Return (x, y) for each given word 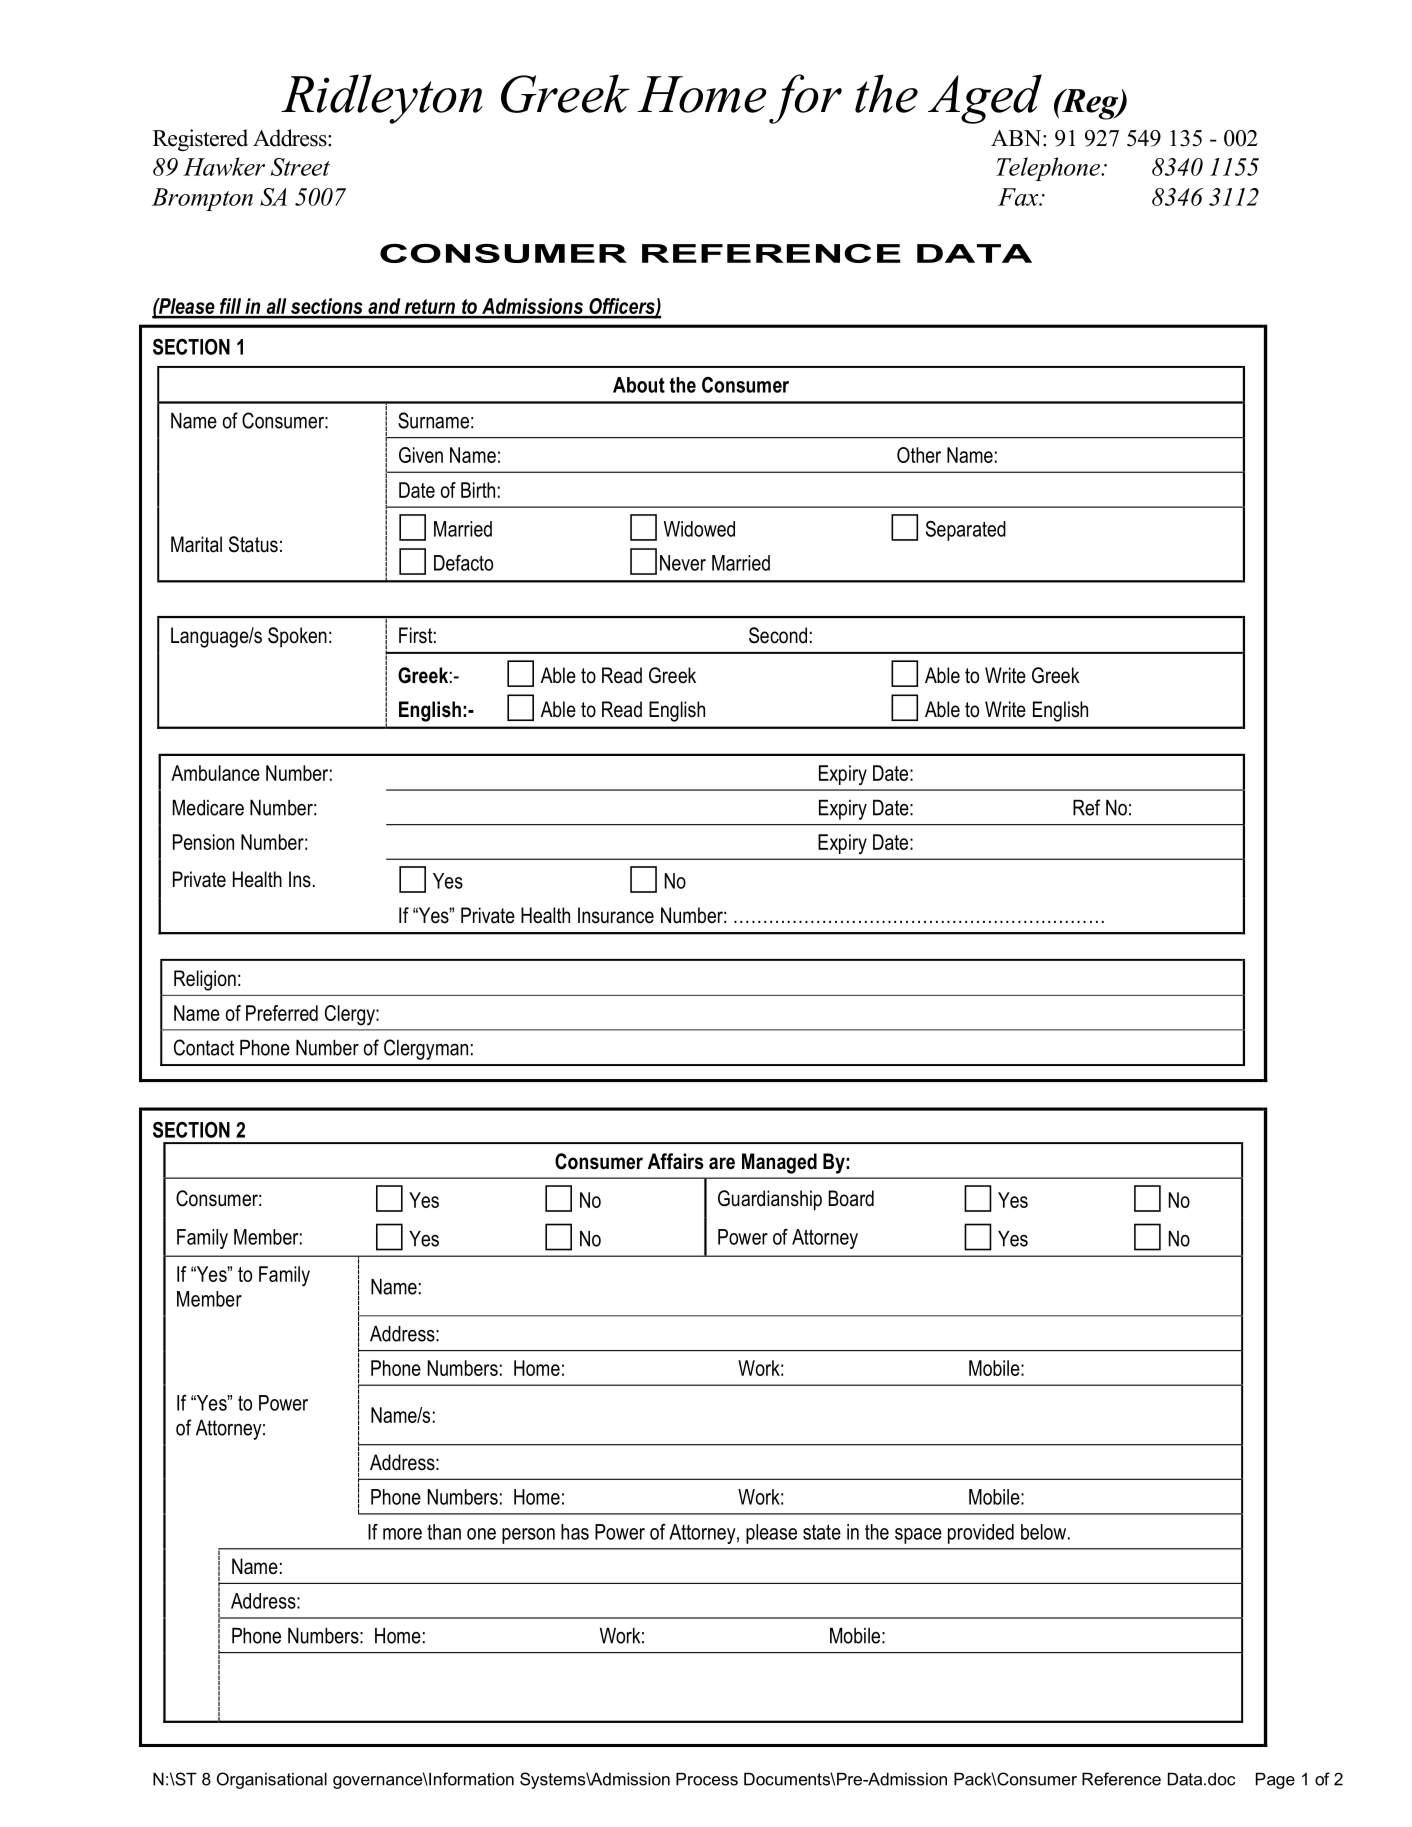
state (822, 1532)
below (1043, 1532)
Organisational (272, 1780)
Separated (966, 531)
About (639, 385)
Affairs (676, 1161)
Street (300, 167)
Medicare (208, 808)
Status (253, 544)
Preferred (282, 1013)
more (402, 1534)
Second (778, 635)
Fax (1019, 197)
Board (851, 1198)
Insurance (616, 915)
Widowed (699, 529)
